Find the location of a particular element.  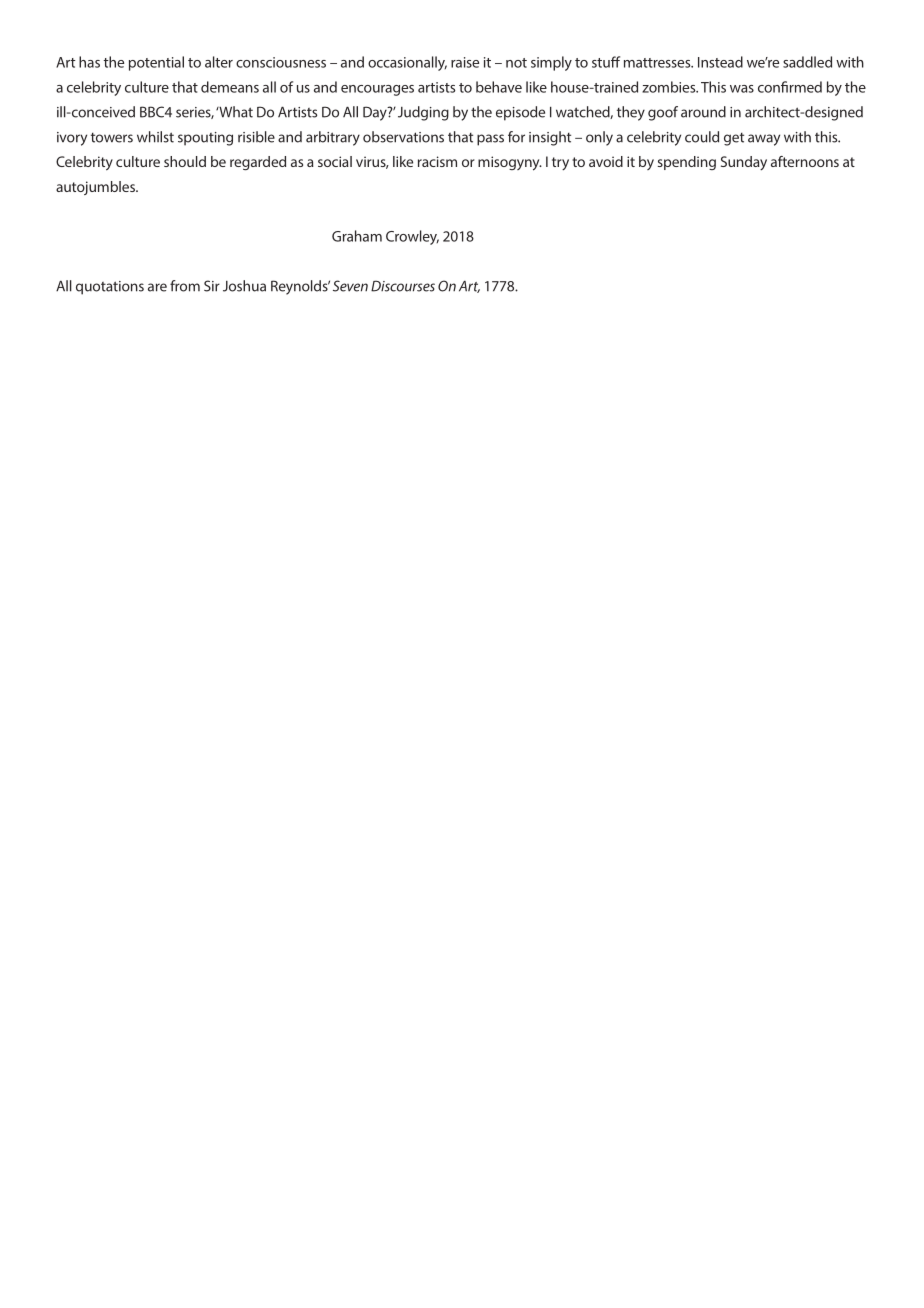

Graham is located at coordinates (357, 236).
